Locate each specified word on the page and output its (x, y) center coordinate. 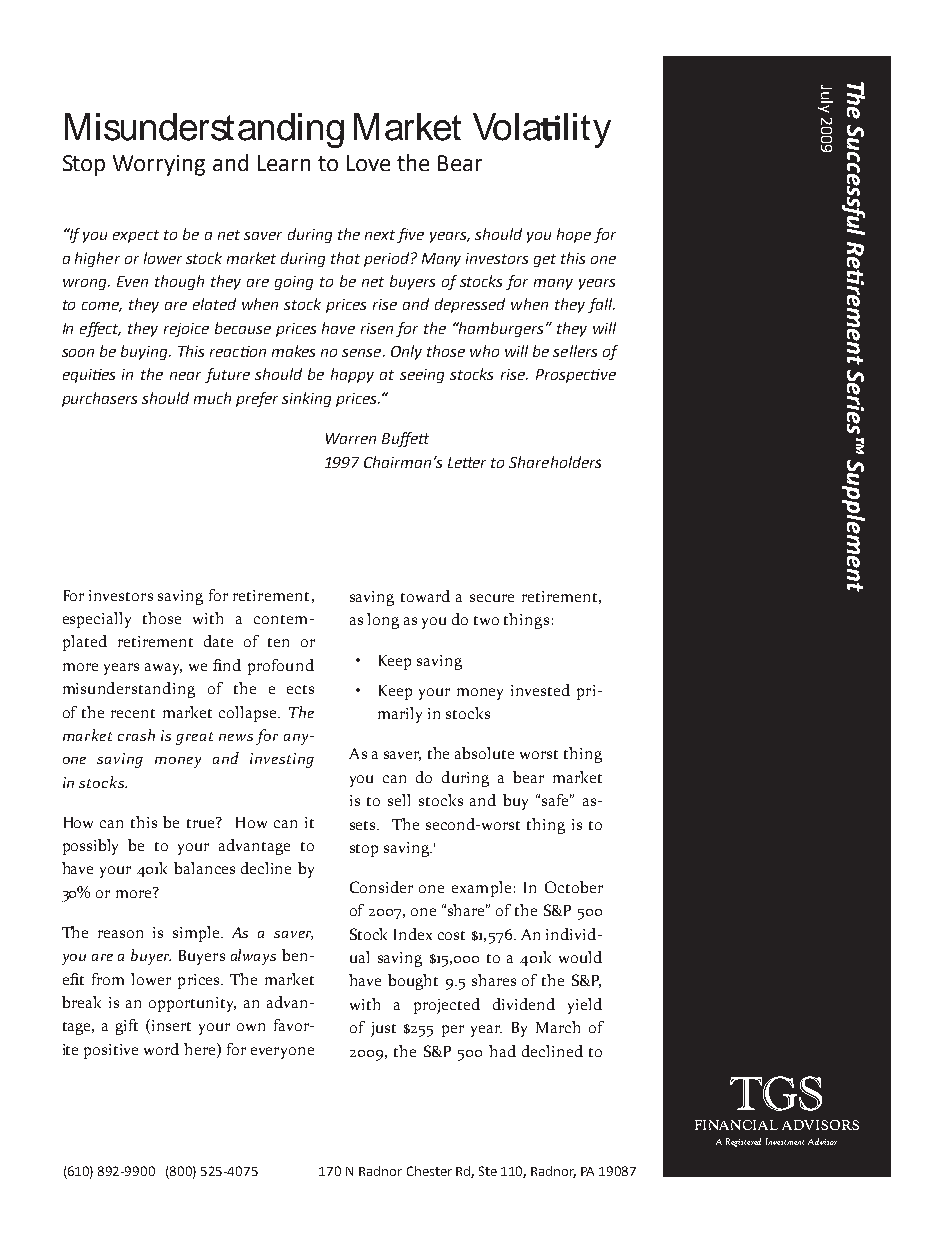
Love (368, 163)
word (161, 1049)
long (383, 621)
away (163, 669)
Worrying (159, 165)
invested (540, 690)
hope (574, 235)
